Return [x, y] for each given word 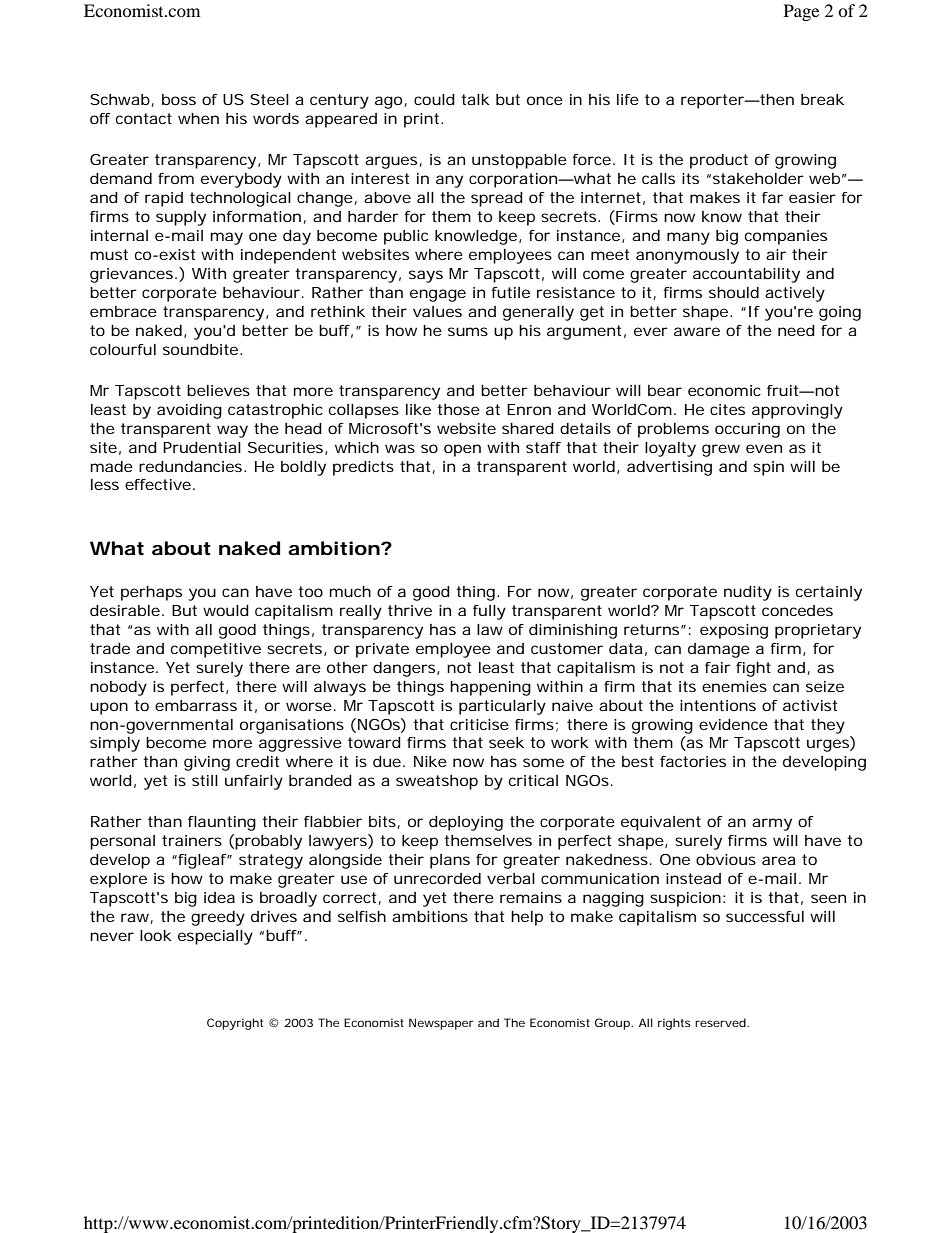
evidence [733, 724]
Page [801, 12]
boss [179, 99]
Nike [430, 761]
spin [768, 468]
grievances [133, 275]
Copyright [235, 1024]
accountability [746, 275]
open [462, 450]
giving [207, 763]
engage [438, 295]
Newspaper [441, 1024]
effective [158, 484]
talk [475, 99]
